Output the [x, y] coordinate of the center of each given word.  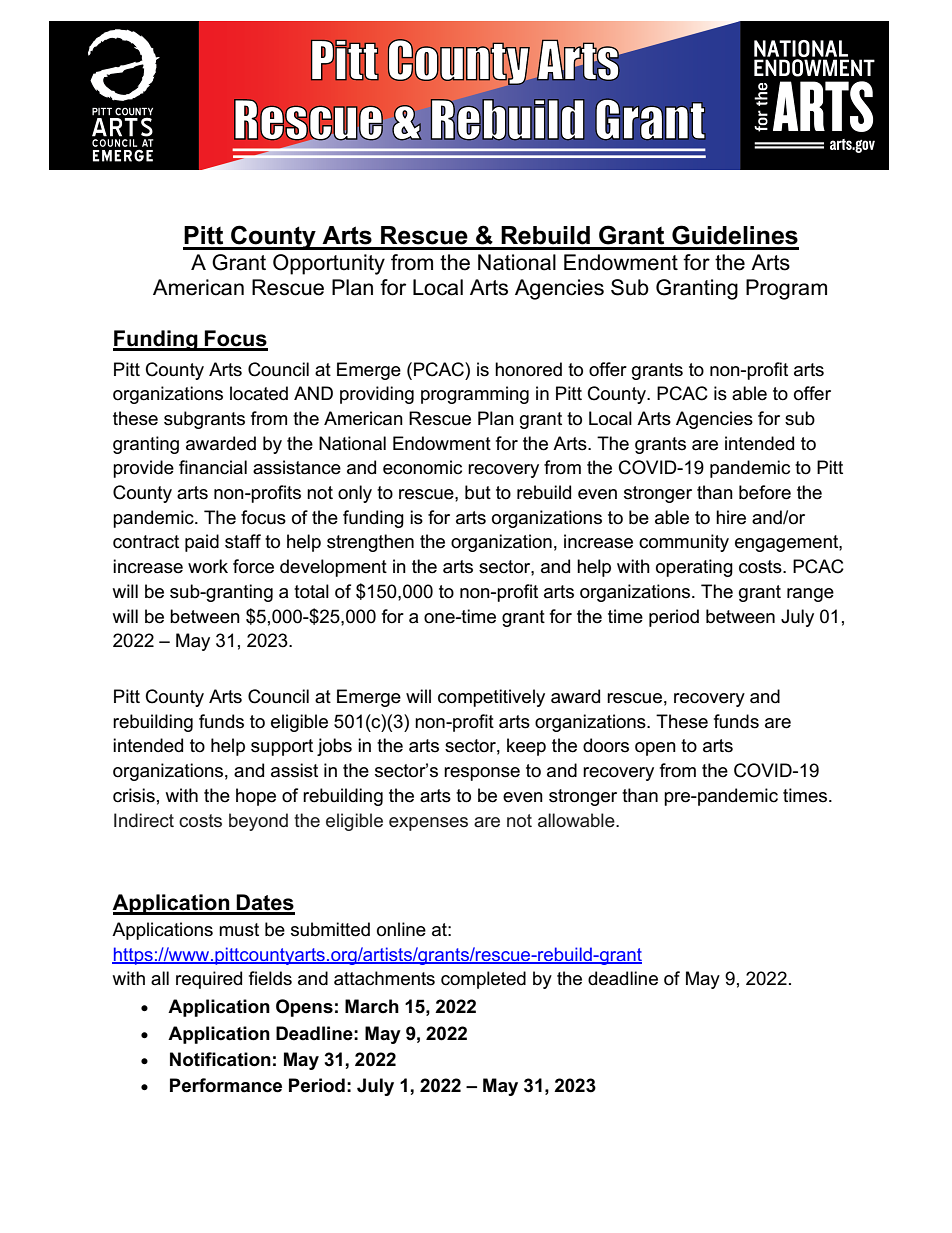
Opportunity [329, 264]
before [765, 492]
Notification [220, 1059]
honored [528, 369]
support [282, 747]
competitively [491, 698]
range [810, 595]
